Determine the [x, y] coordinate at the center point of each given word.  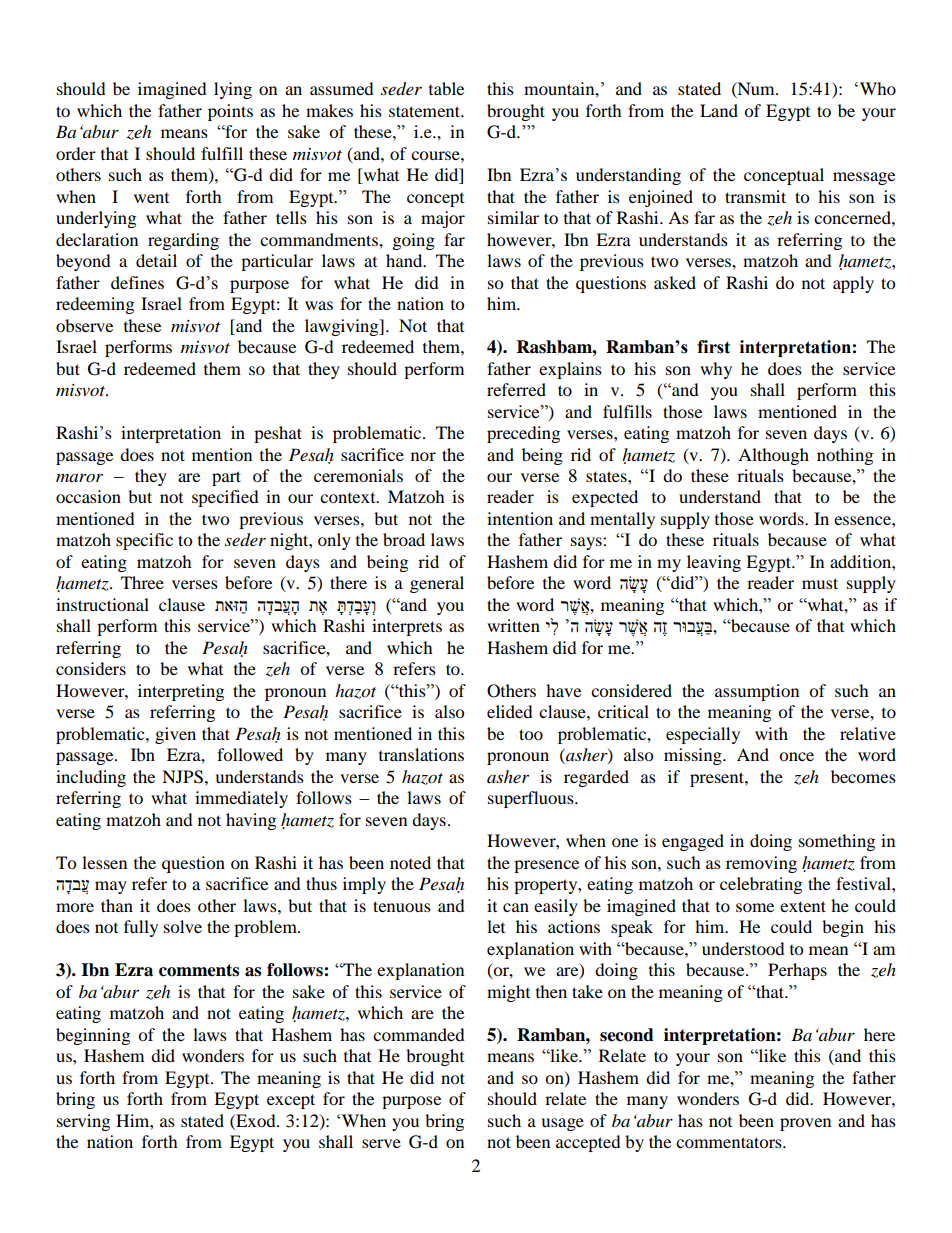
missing [694, 756]
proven [805, 1124]
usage [562, 1124]
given [175, 735]
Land [719, 110]
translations [421, 754]
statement [426, 111]
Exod [256, 1120]
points [230, 112]
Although [773, 456]
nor [423, 456]
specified [225, 498]
